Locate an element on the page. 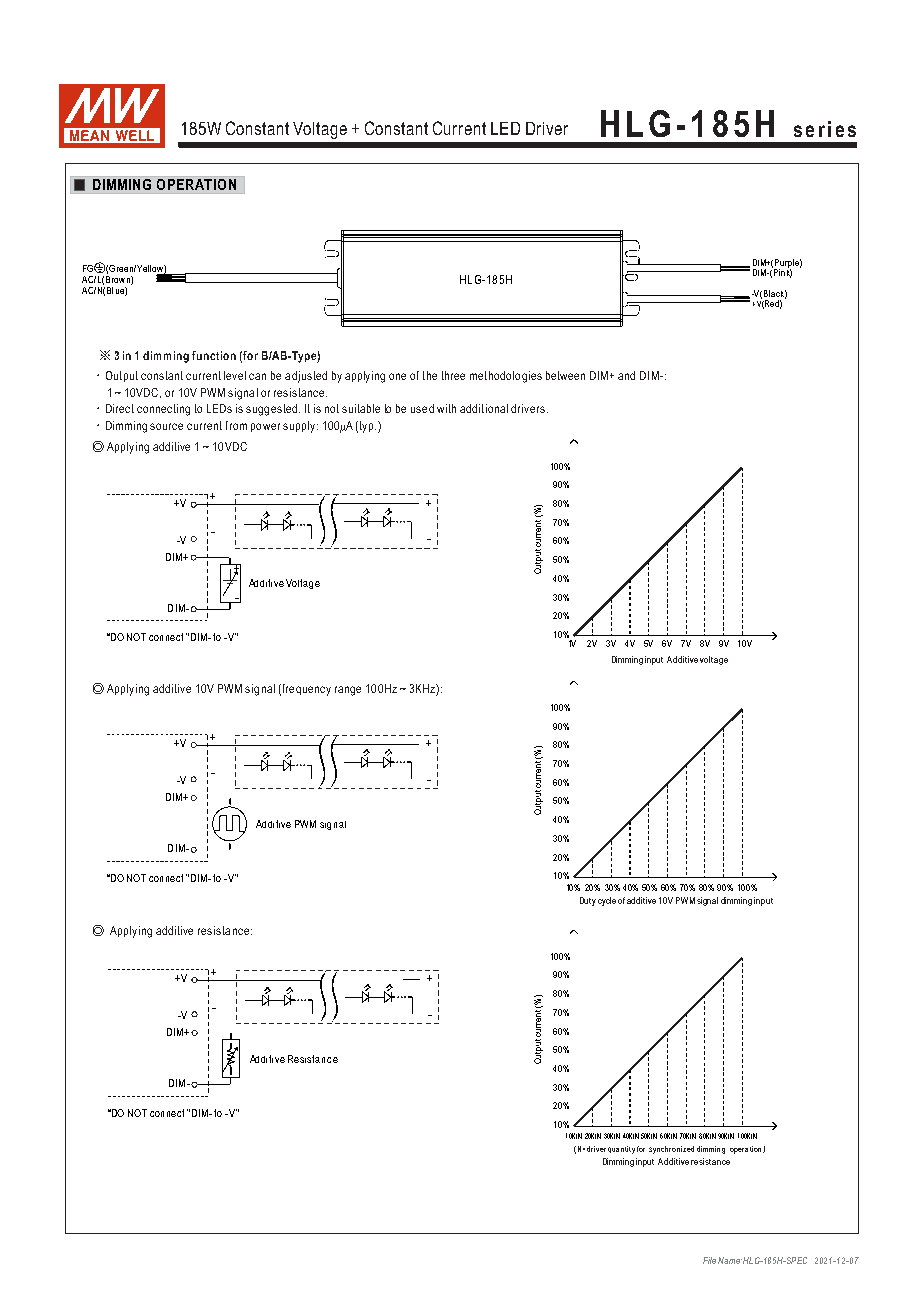 Image resolution: width=924 pixels, height=1308 pixels. function is located at coordinates (214, 355).
